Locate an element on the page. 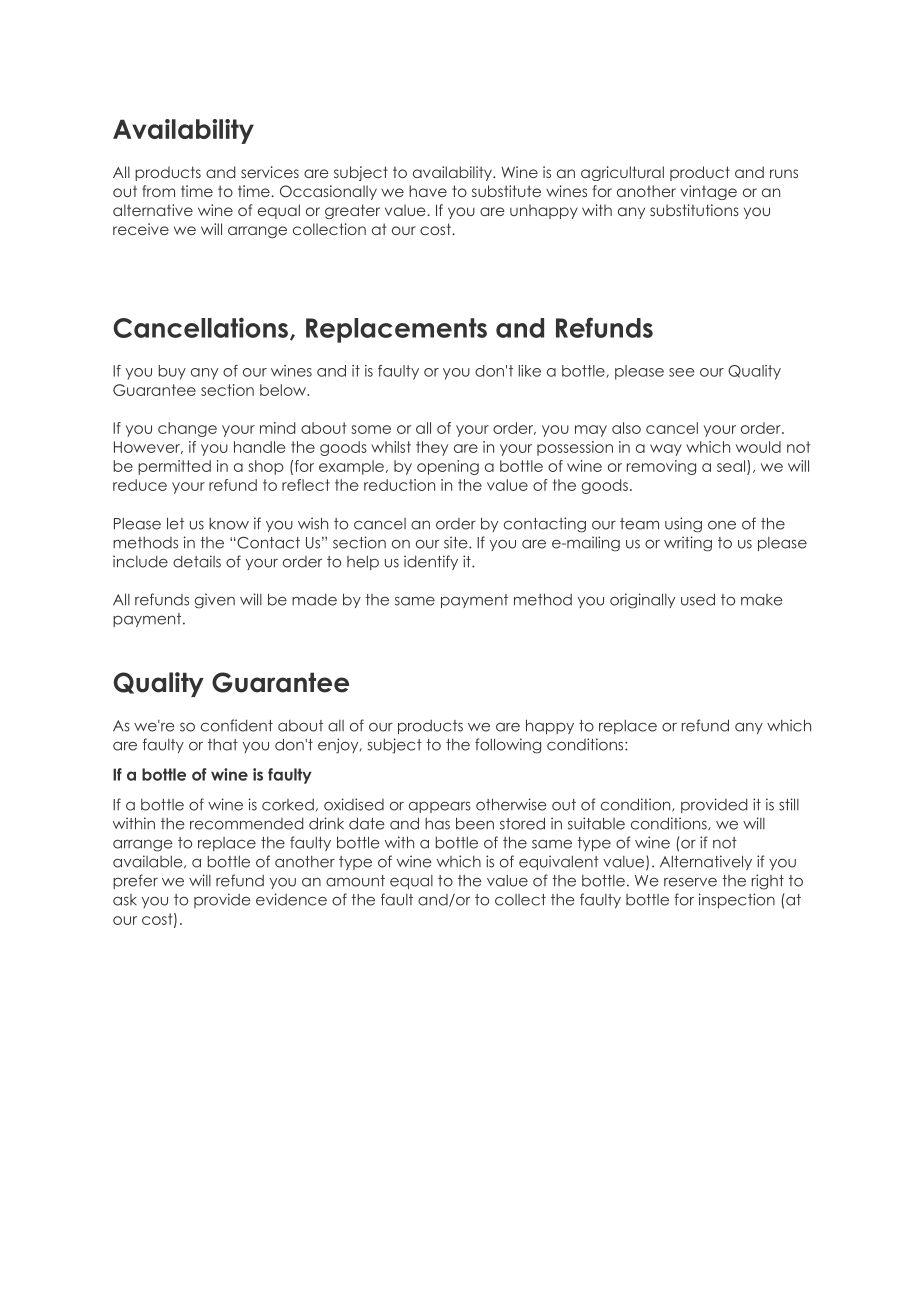 This page has height=1308, width=924. from is located at coordinates (158, 191).
